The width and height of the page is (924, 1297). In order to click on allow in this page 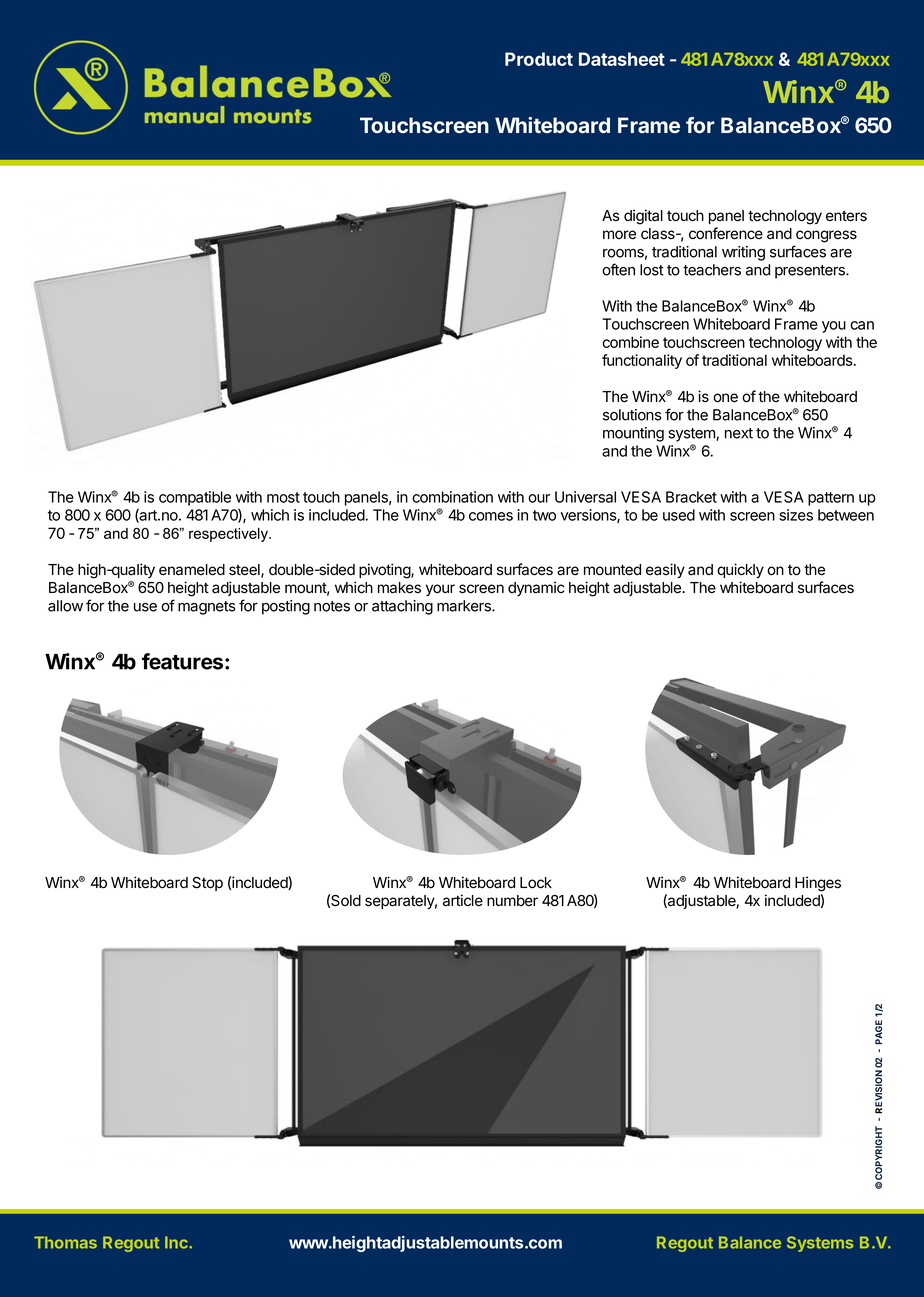, I will do `click(65, 606)`.
